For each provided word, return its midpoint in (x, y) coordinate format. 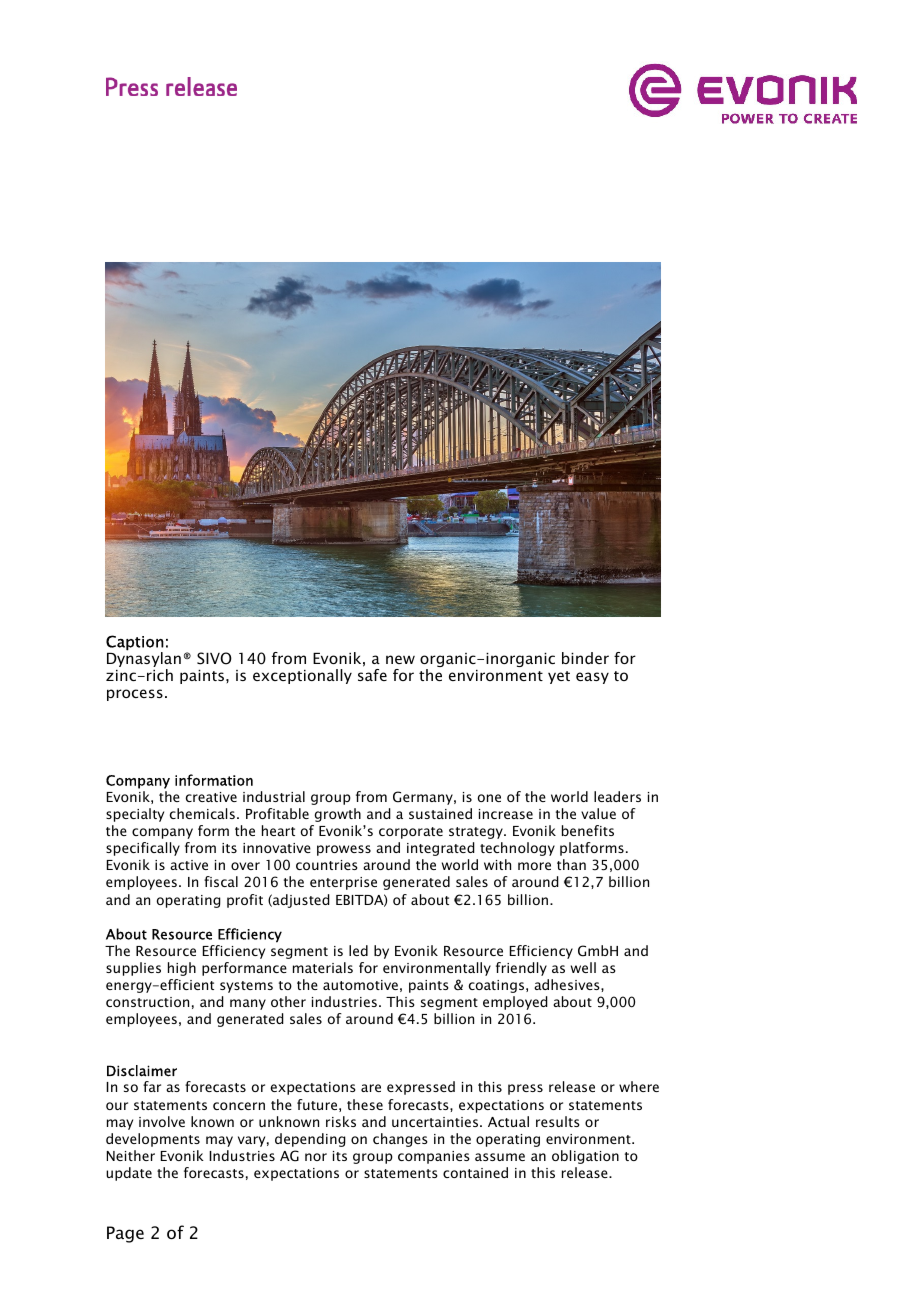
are (371, 1088)
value (598, 813)
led (358, 950)
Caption (135, 644)
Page (125, 1234)
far (152, 1086)
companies (434, 1157)
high (182, 969)
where (639, 1086)
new (400, 659)
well (583, 967)
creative (211, 797)
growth (337, 815)
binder (585, 658)
